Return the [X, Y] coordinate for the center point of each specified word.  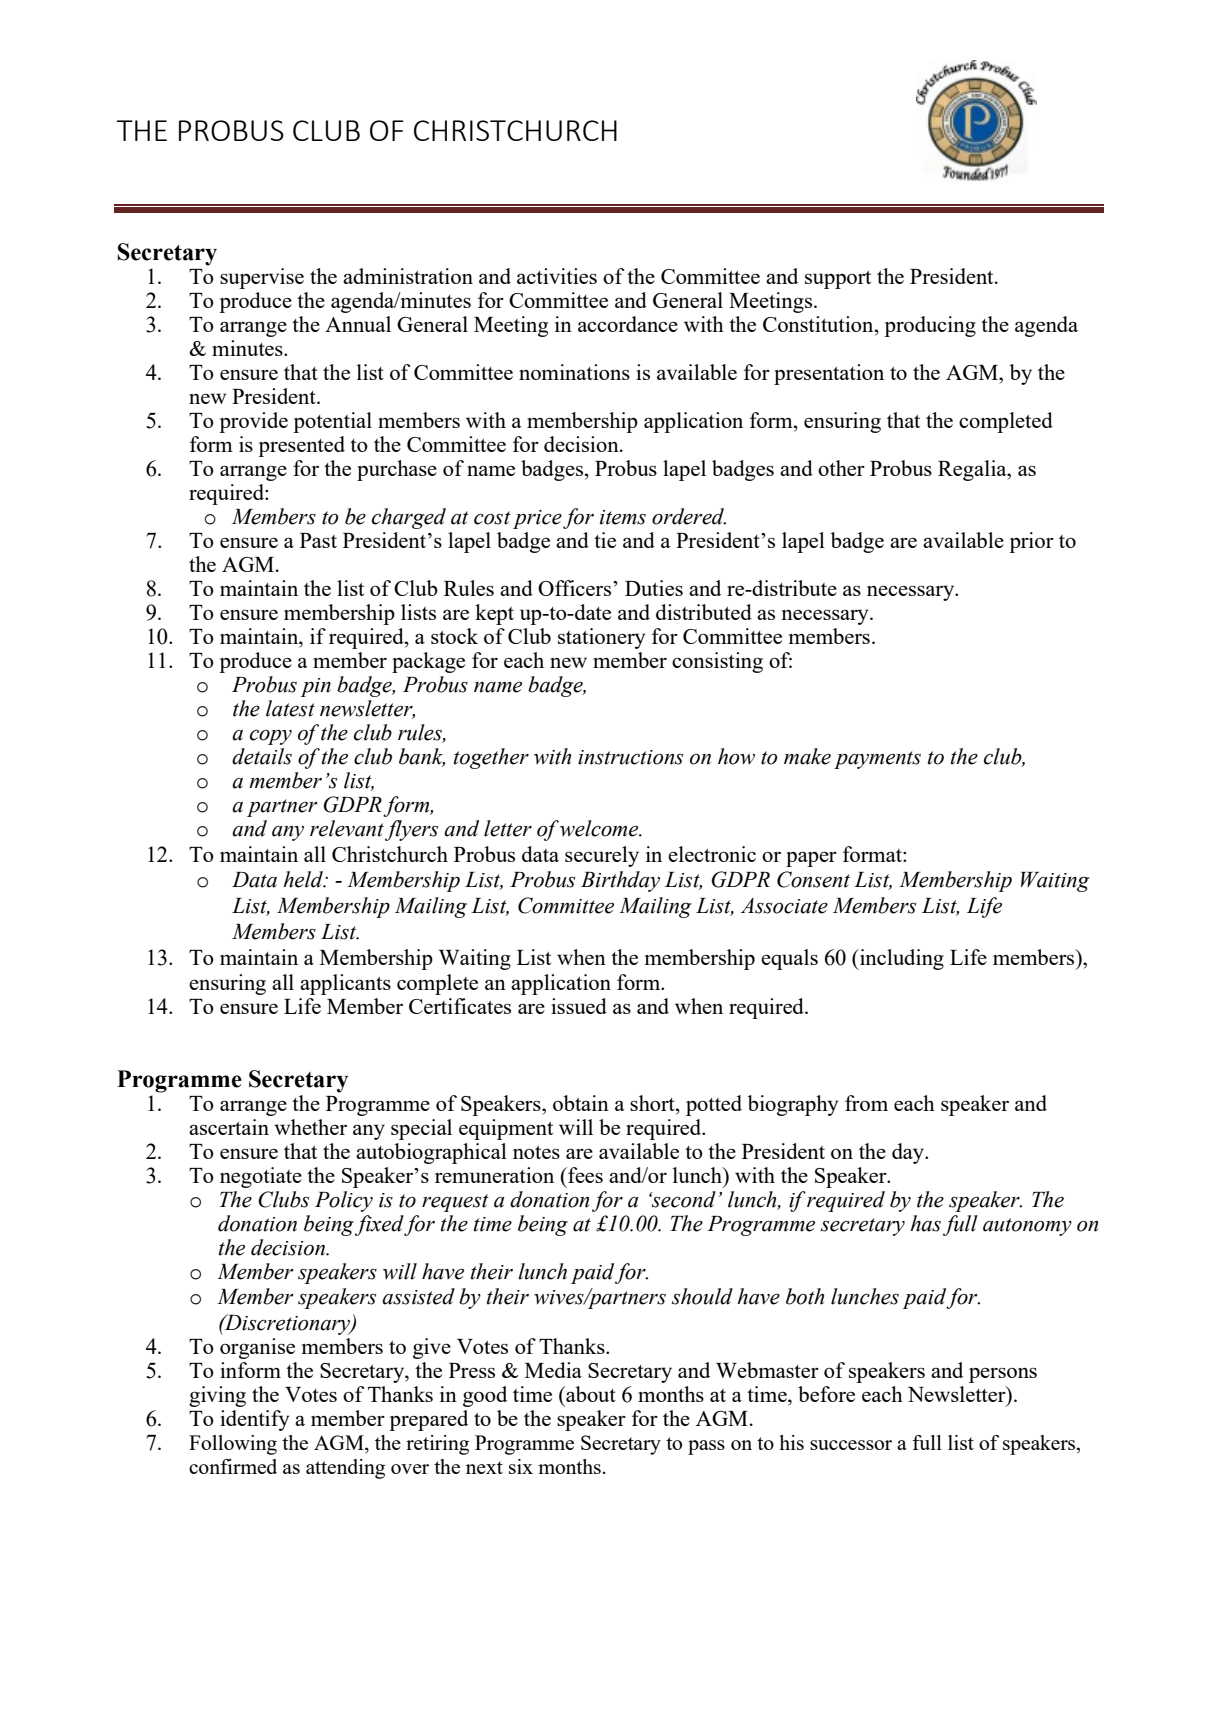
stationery [601, 638]
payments [877, 760]
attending [345, 1469]
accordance [628, 324]
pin [316, 687]
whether [310, 1127]
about [590, 1394]
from [866, 1103]
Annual [358, 324]
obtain [581, 1103]
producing [930, 326]
